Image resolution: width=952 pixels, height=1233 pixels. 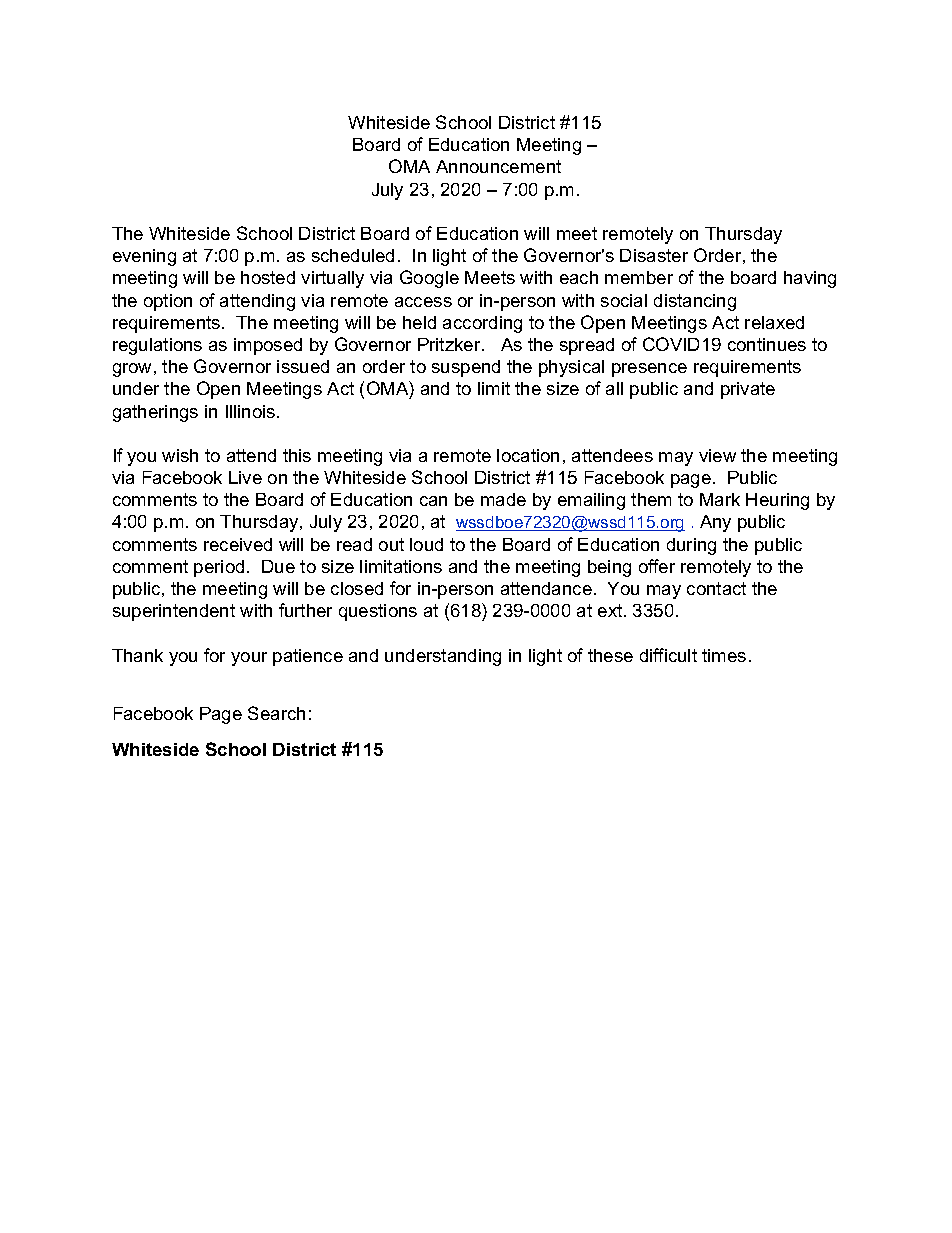 What do you see at coordinates (268, 346) in the screenshot?
I see `imposed` at bounding box center [268, 346].
